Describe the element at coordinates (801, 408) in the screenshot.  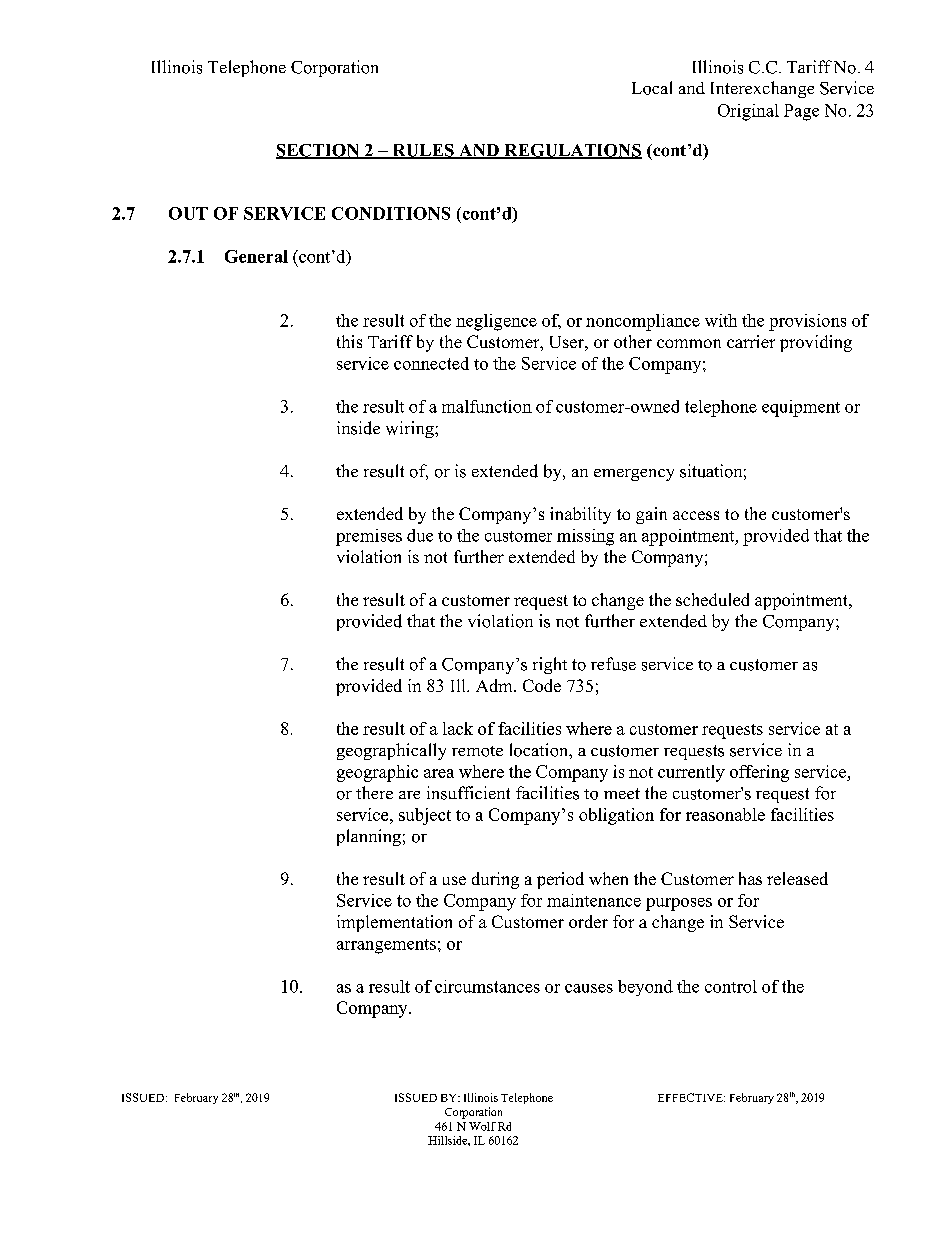
I see `equipment` at that location.
